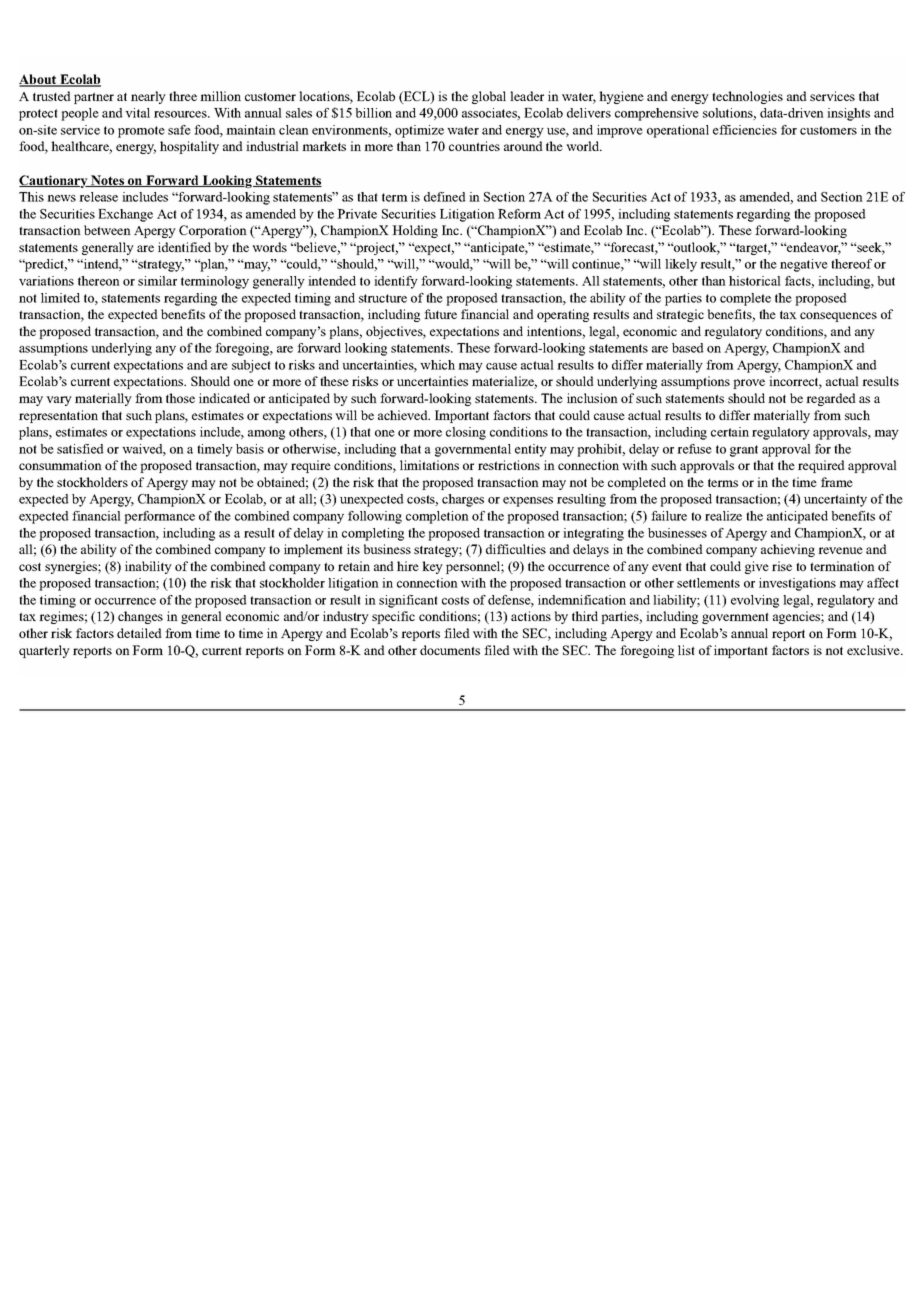  What do you see at coordinates (180, 398) in the screenshot?
I see `those` at bounding box center [180, 398].
